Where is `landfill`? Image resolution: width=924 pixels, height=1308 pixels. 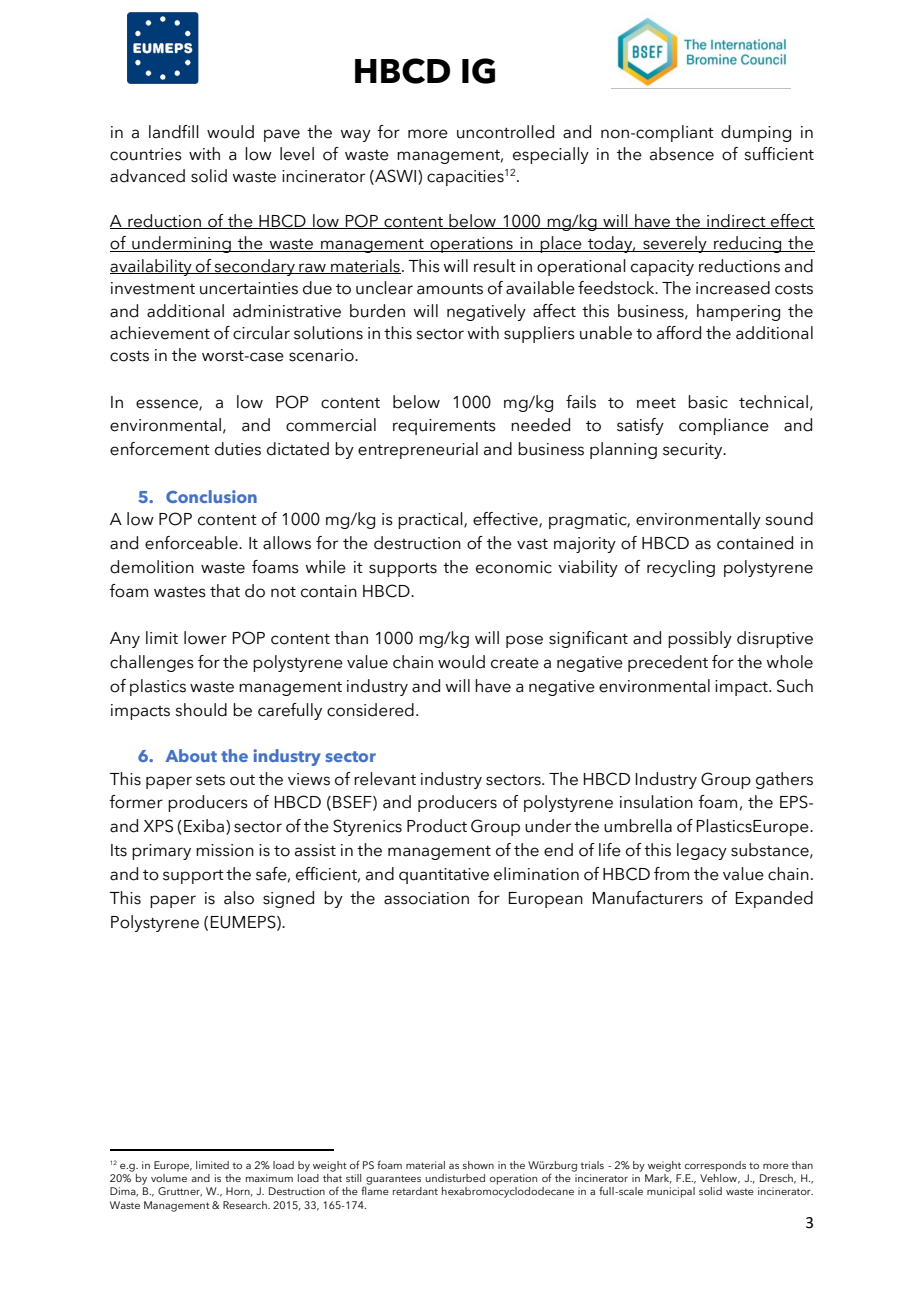 landfill is located at coordinates (174, 132).
